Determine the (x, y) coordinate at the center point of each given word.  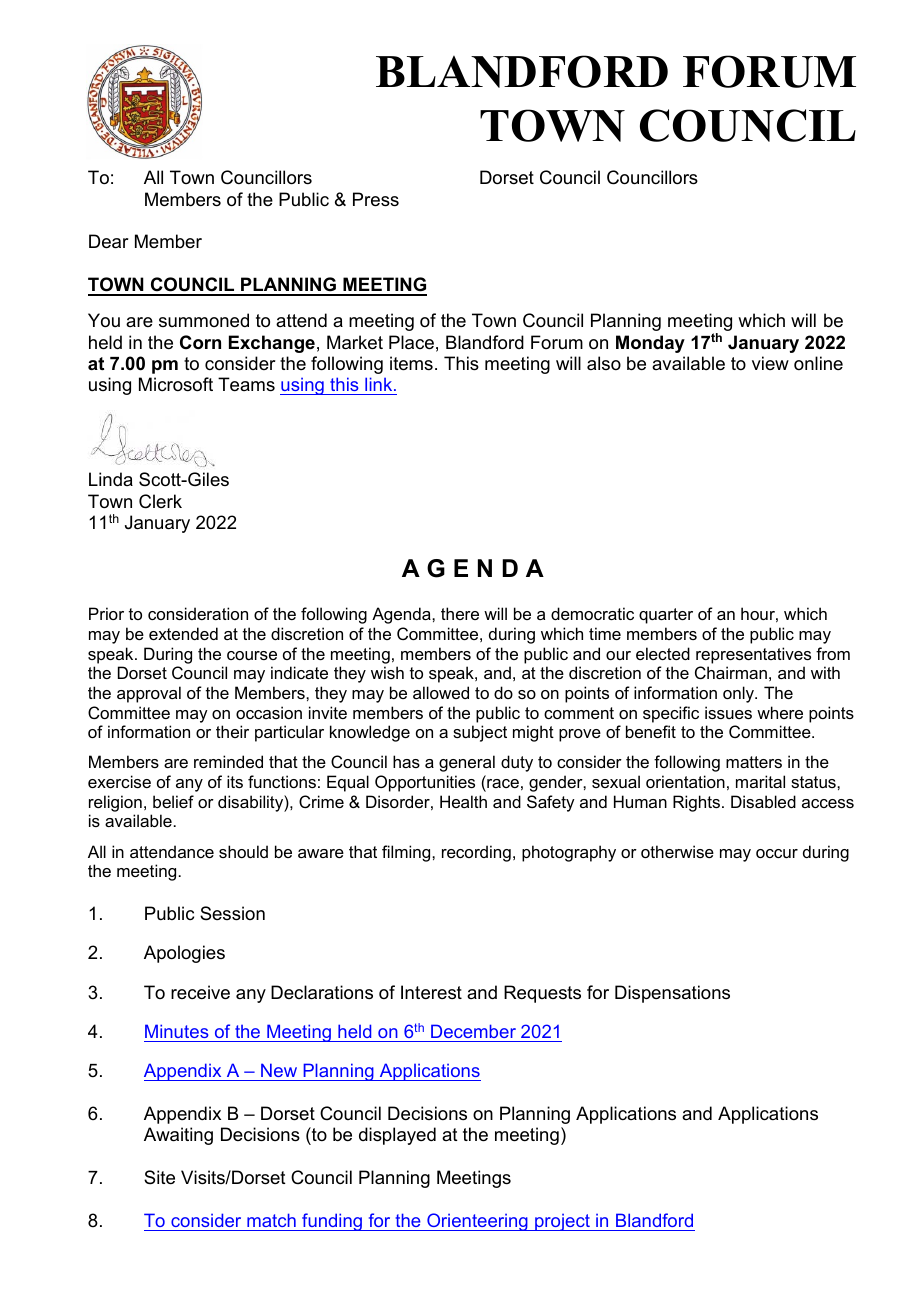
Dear (108, 241)
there (460, 613)
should (243, 851)
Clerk (160, 501)
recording (476, 853)
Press (376, 199)
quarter (666, 616)
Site (159, 1177)
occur (777, 853)
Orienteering (477, 1222)
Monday (650, 344)
